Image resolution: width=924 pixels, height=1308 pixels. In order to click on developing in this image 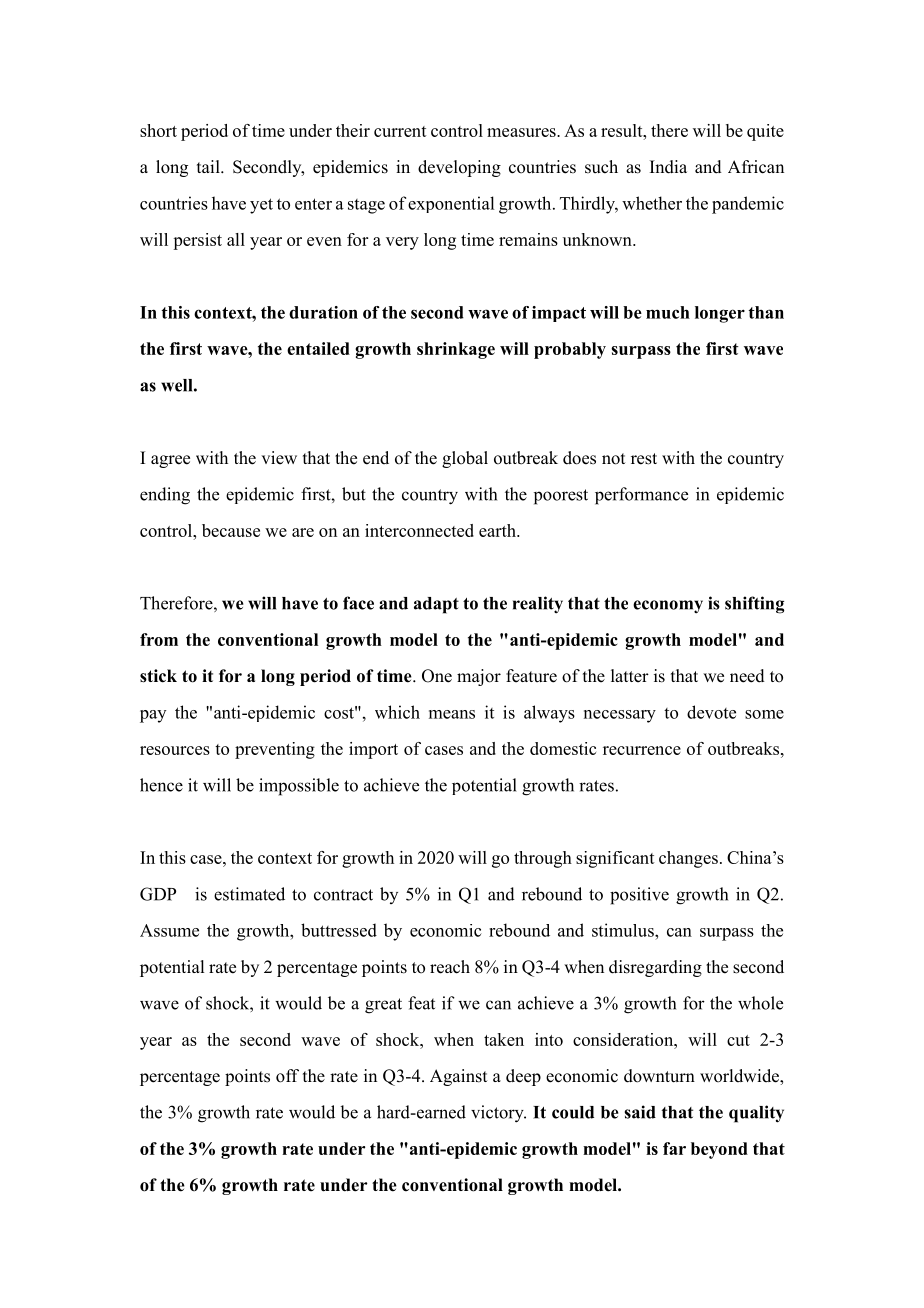, I will do `click(459, 168)`.
